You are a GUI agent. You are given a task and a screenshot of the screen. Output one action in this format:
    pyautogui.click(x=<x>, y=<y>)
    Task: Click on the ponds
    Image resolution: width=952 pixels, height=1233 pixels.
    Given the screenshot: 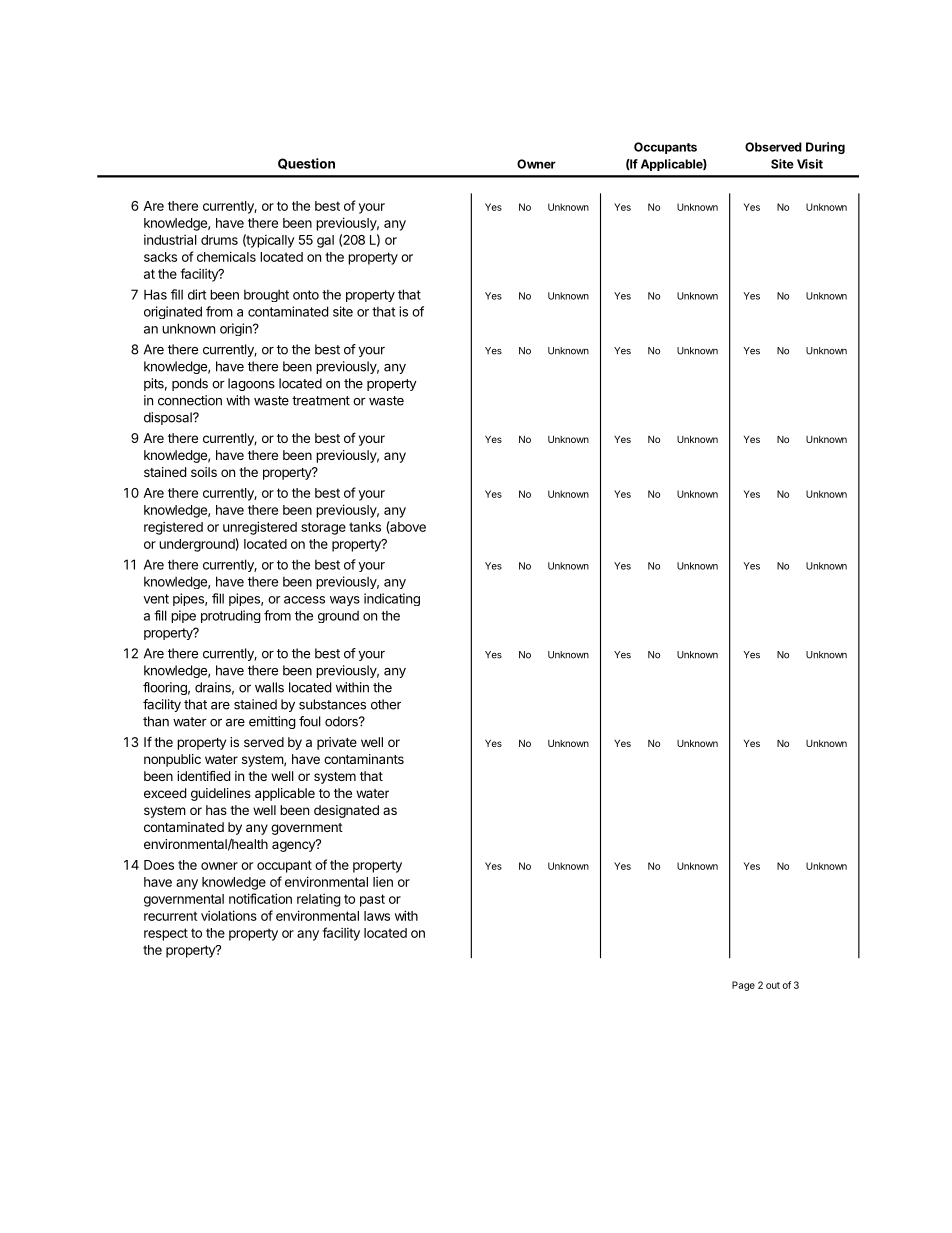 What is the action you would take?
    pyautogui.click(x=190, y=384)
